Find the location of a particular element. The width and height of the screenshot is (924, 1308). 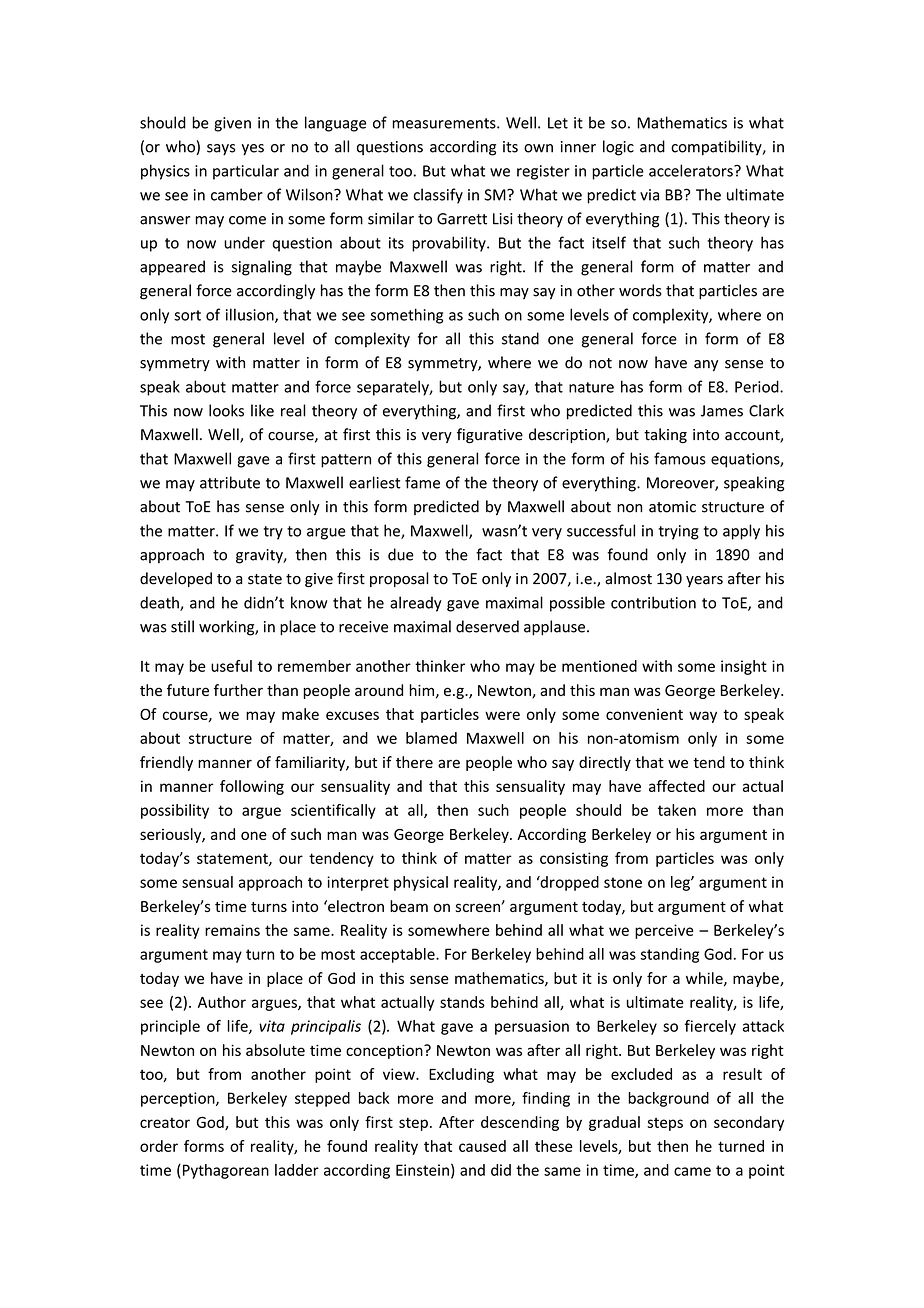

useful is located at coordinates (231, 666).
